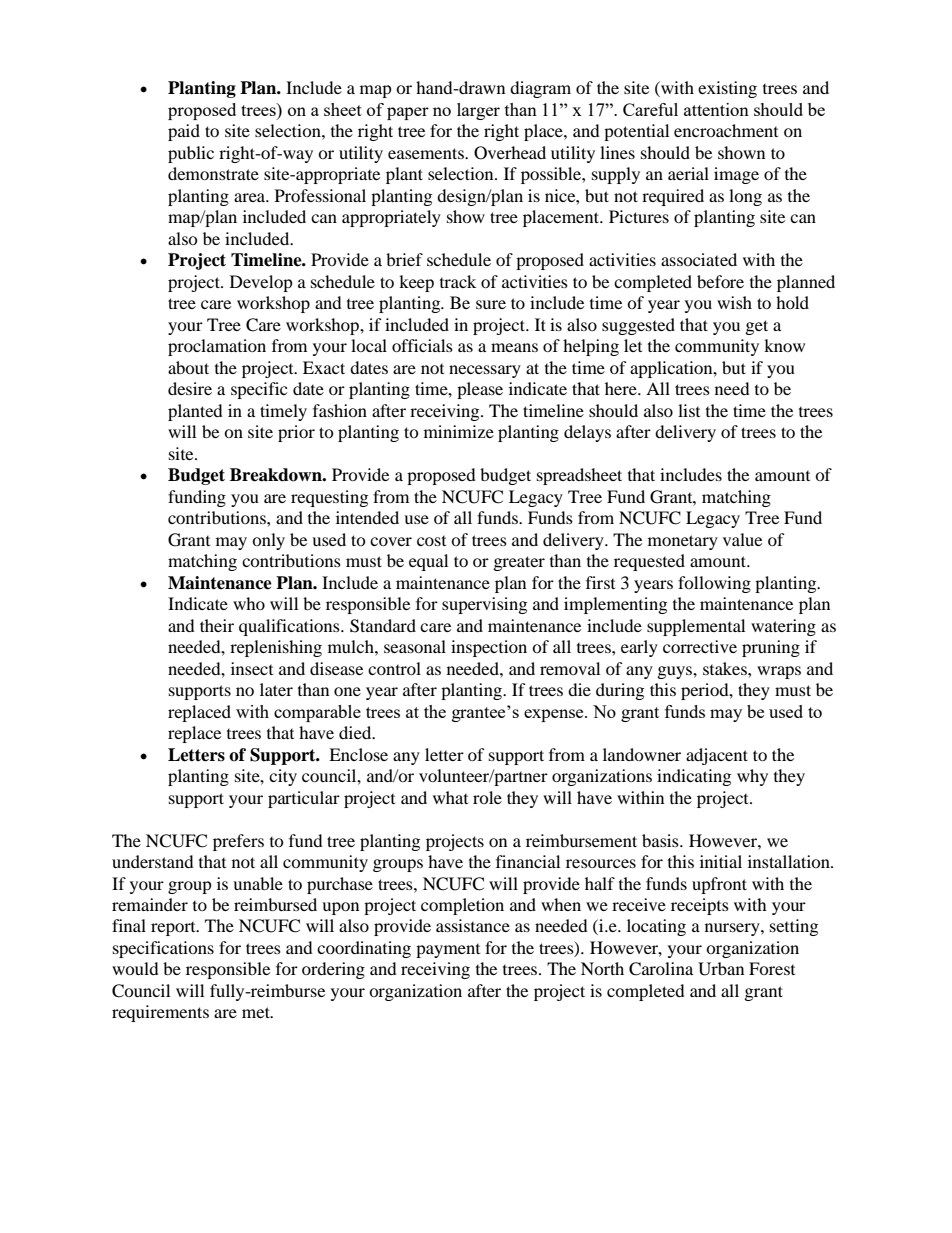 Image resolution: width=952 pixels, height=1233 pixels. Describe the element at coordinates (689, 410) in the screenshot. I see `list` at that location.
